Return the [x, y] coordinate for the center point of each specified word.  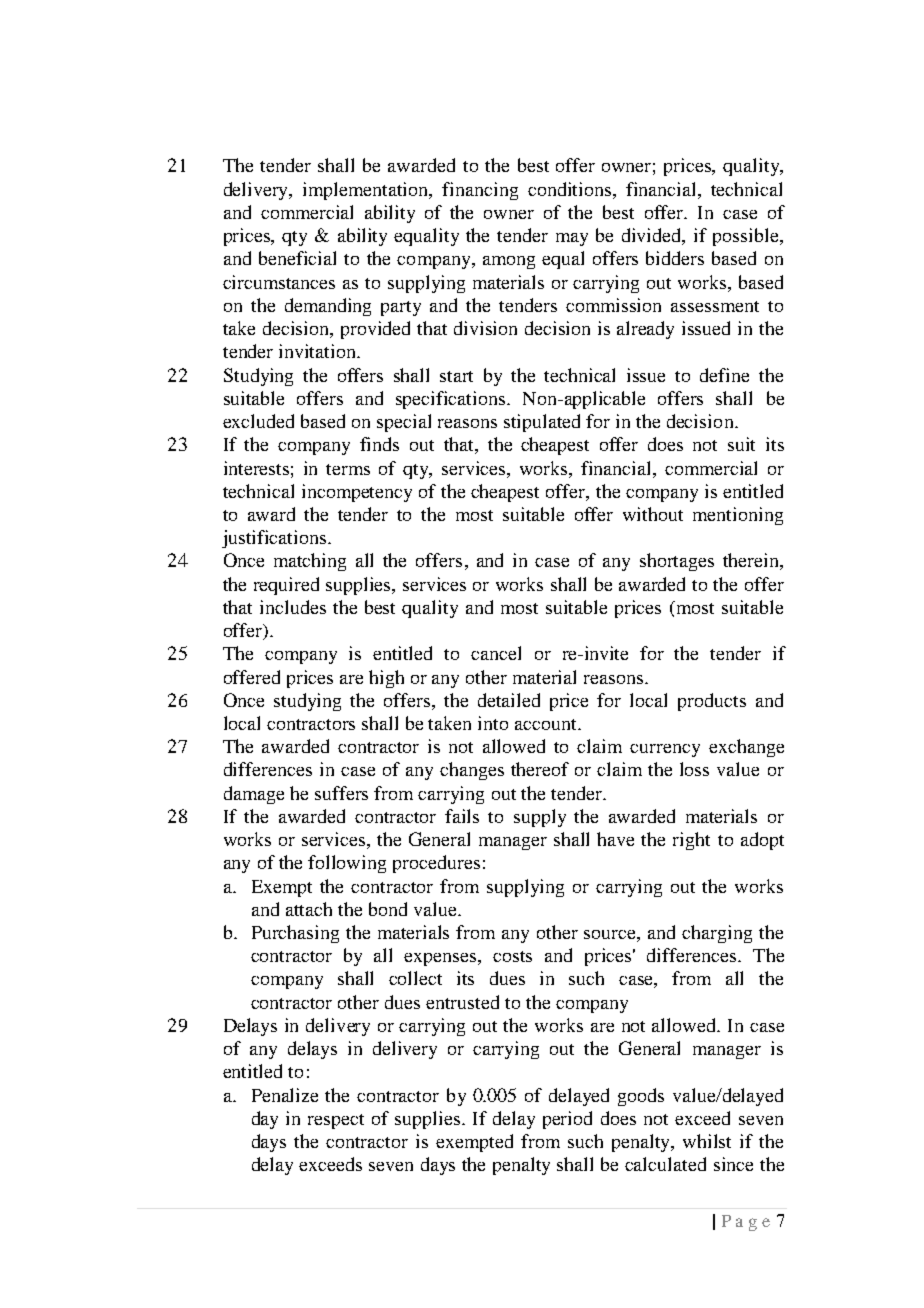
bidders [675, 258]
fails [462, 816]
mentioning [738, 516]
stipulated [542, 423]
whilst [707, 1141]
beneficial [297, 258]
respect [336, 1121]
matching [310, 562]
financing [480, 191]
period [567, 1120]
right [691, 841]
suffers [341, 793]
